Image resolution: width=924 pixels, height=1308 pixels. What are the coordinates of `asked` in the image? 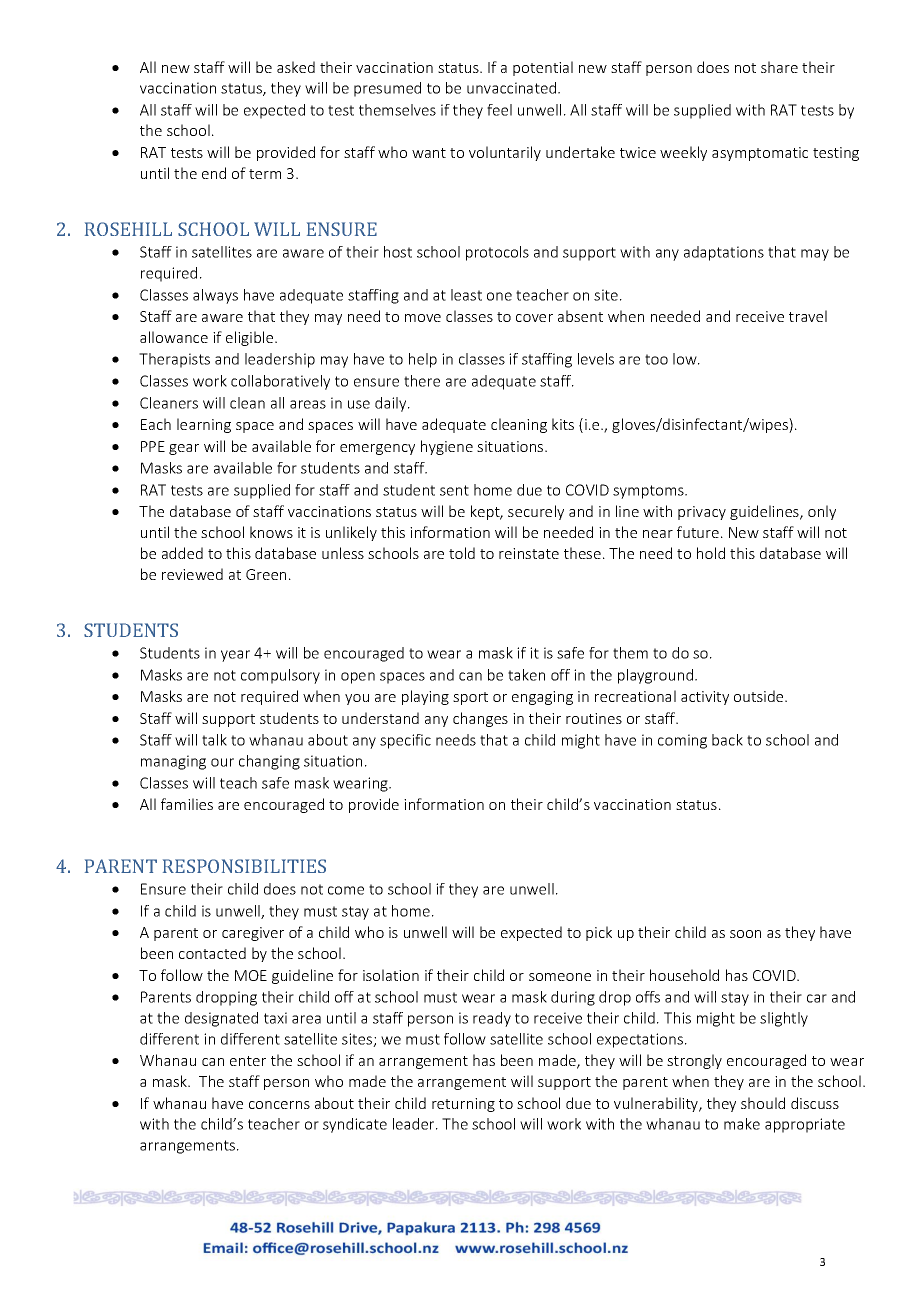 It's located at (296, 67).
